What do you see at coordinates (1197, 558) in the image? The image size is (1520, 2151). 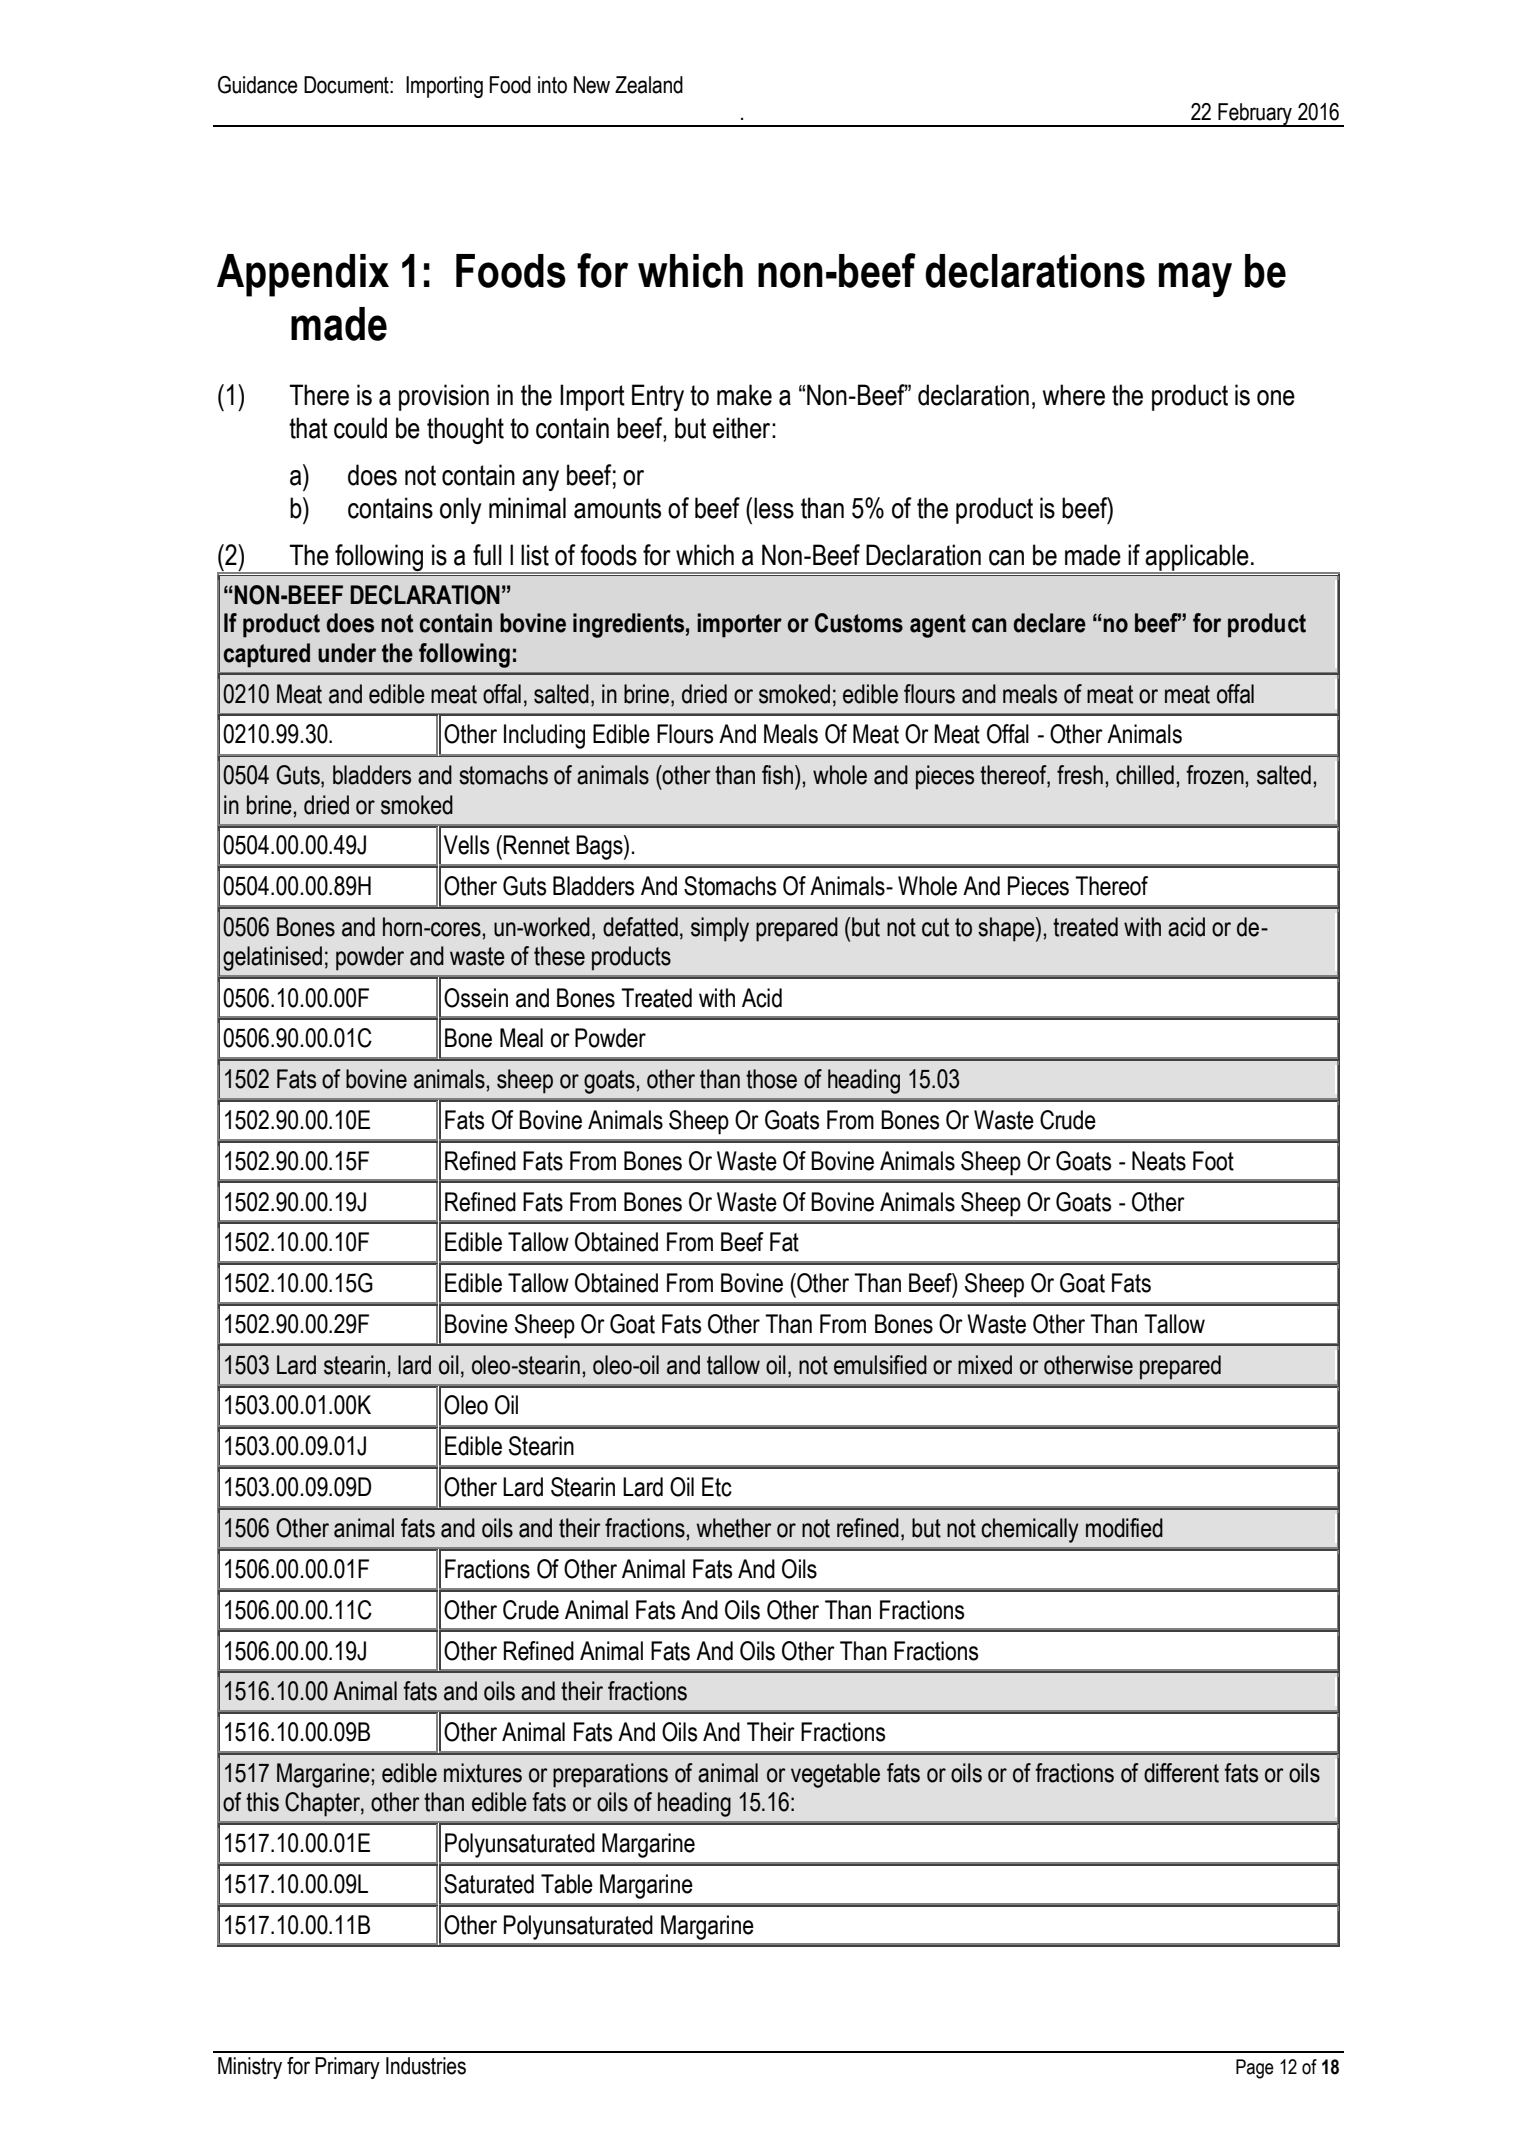 I see `applicable` at bounding box center [1197, 558].
